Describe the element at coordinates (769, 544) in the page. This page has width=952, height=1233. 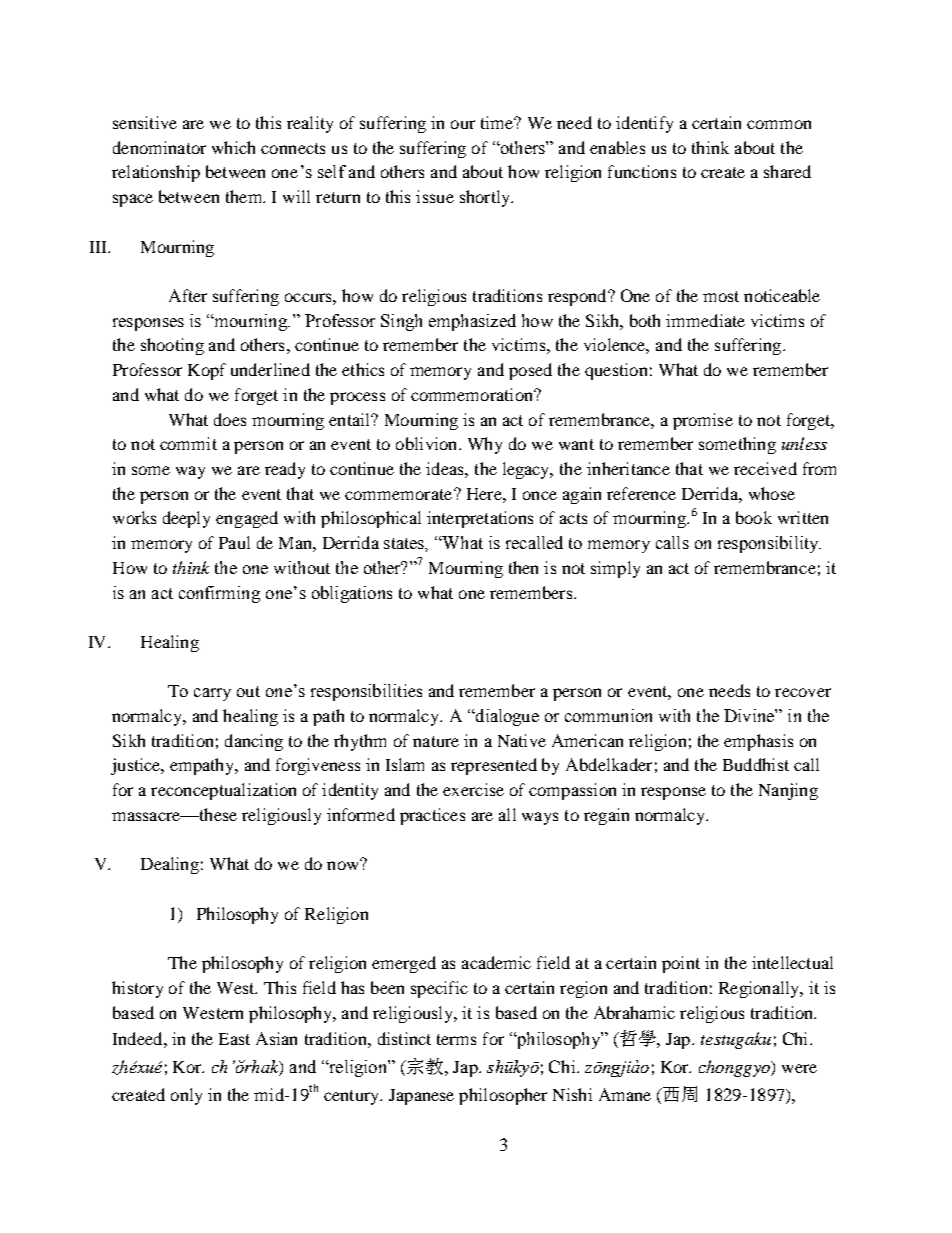
I see `responsibility` at that location.
